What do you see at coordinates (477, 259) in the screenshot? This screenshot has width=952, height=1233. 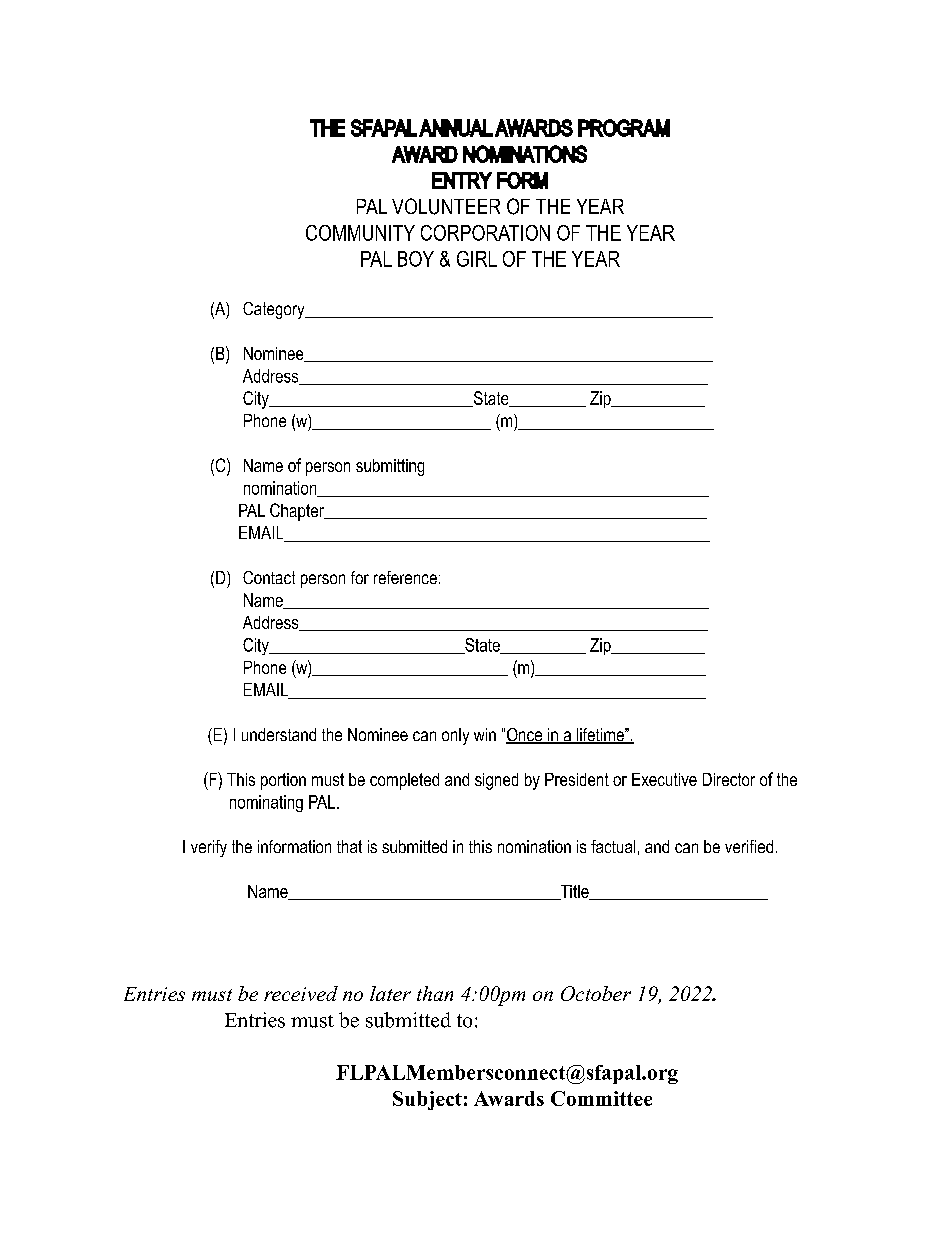 I see `GIRL` at bounding box center [477, 259].
